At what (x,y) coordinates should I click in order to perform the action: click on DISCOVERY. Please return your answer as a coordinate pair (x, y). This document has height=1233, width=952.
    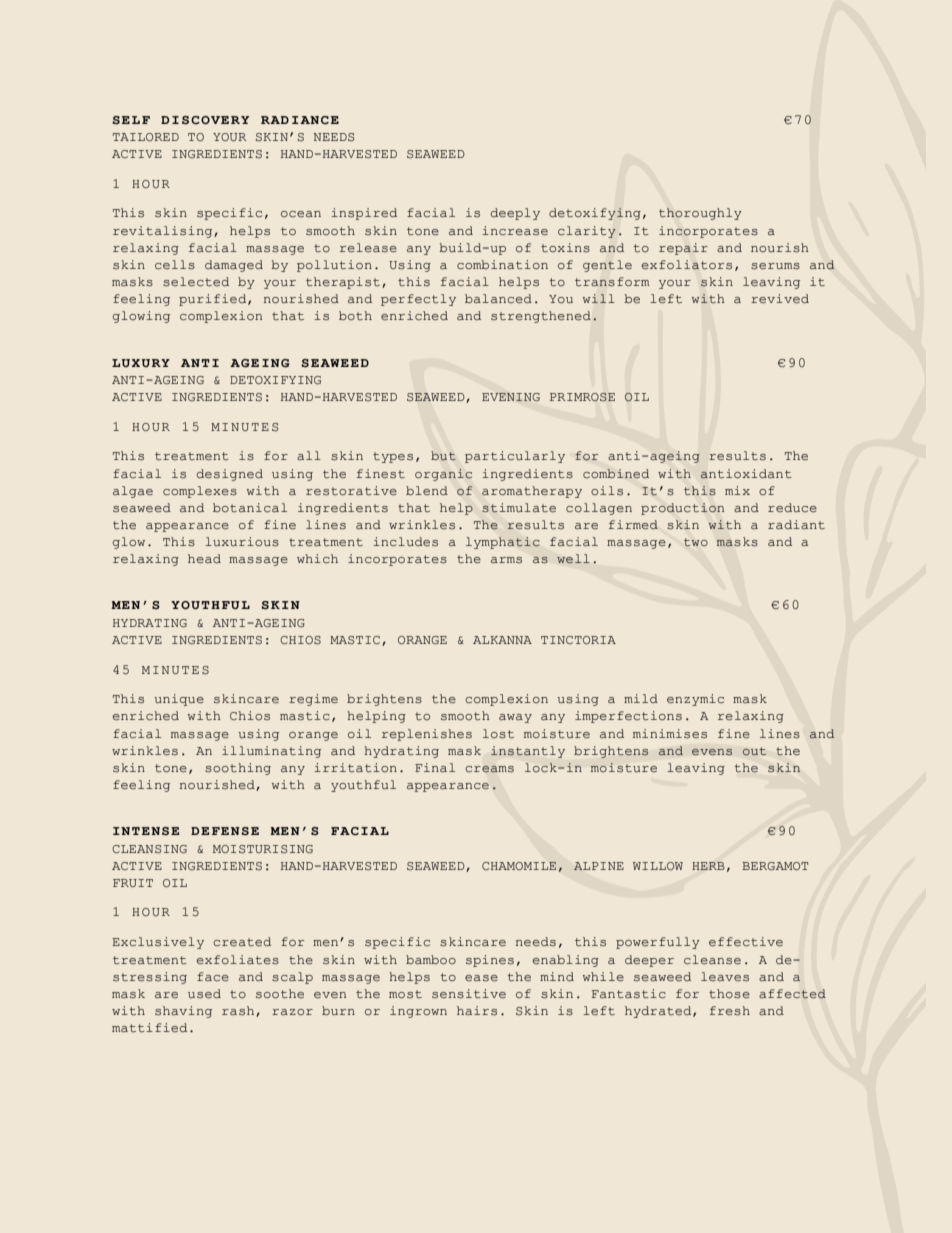
    Looking at the image, I should click on (205, 120).
